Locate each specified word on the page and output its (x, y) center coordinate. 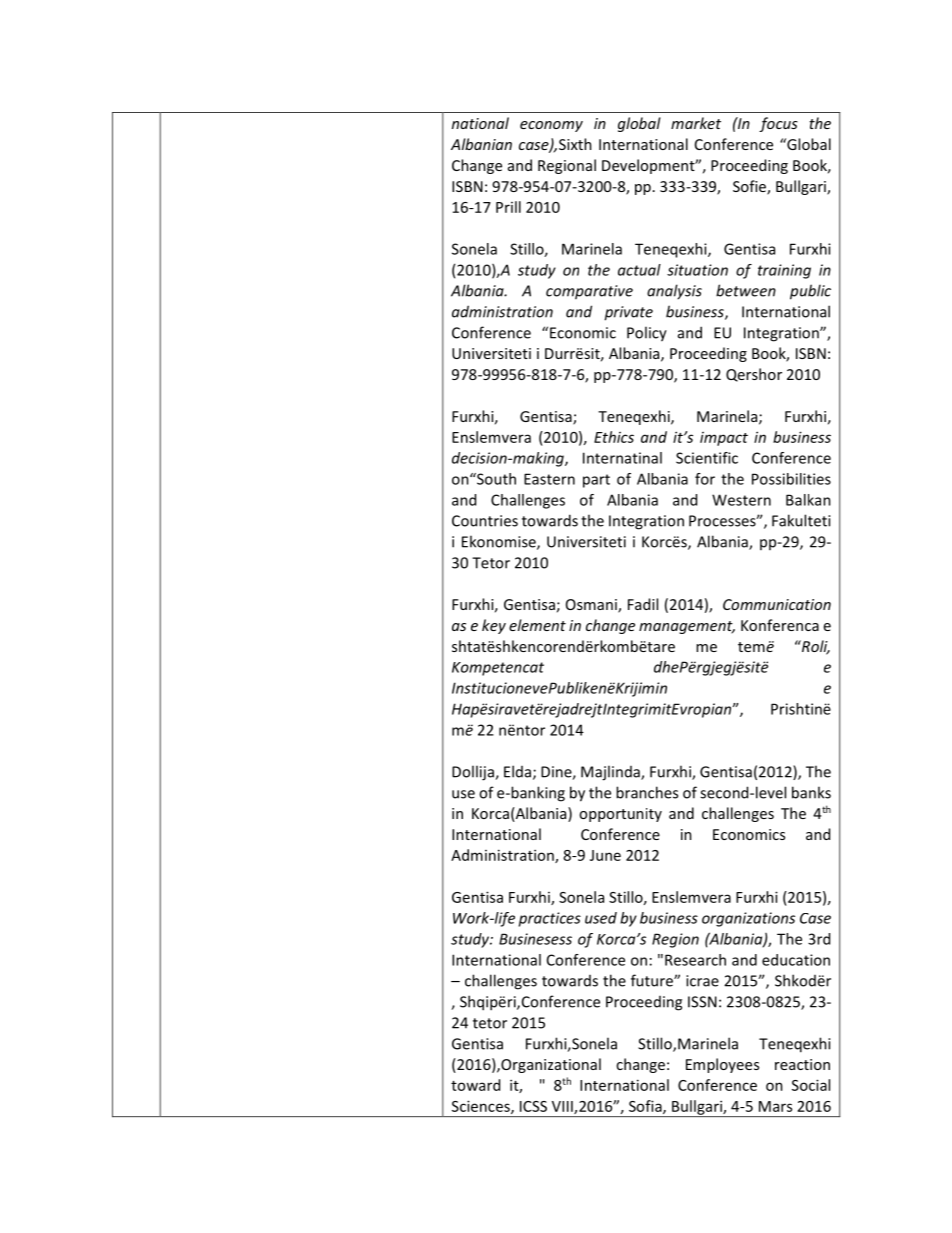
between (746, 290)
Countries (485, 521)
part (596, 481)
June (605, 855)
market (696, 123)
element (537, 625)
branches (647, 792)
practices (550, 919)
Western (741, 500)
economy (551, 126)
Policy (647, 334)
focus (778, 124)
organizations (748, 919)
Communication (777, 604)
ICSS (533, 1106)
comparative (589, 292)
